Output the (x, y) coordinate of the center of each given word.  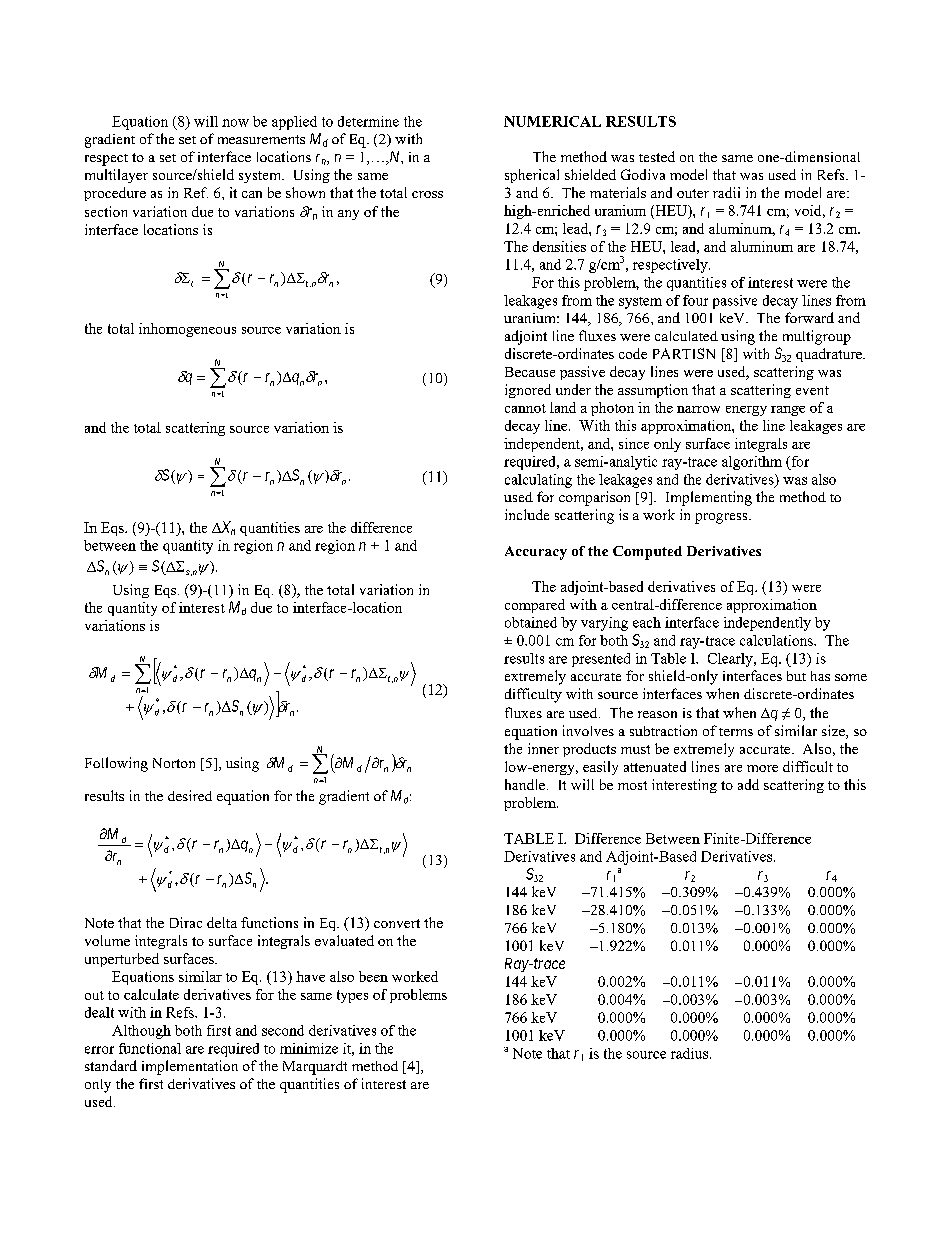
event (812, 390)
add (748, 784)
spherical (532, 176)
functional (150, 1048)
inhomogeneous (187, 330)
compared (535, 606)
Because (530, 372)
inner (543, 748)
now (235, 123)
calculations (777, 640)
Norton (174, 763)
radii (726, 192)
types (352, 996)
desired (190, 795)
